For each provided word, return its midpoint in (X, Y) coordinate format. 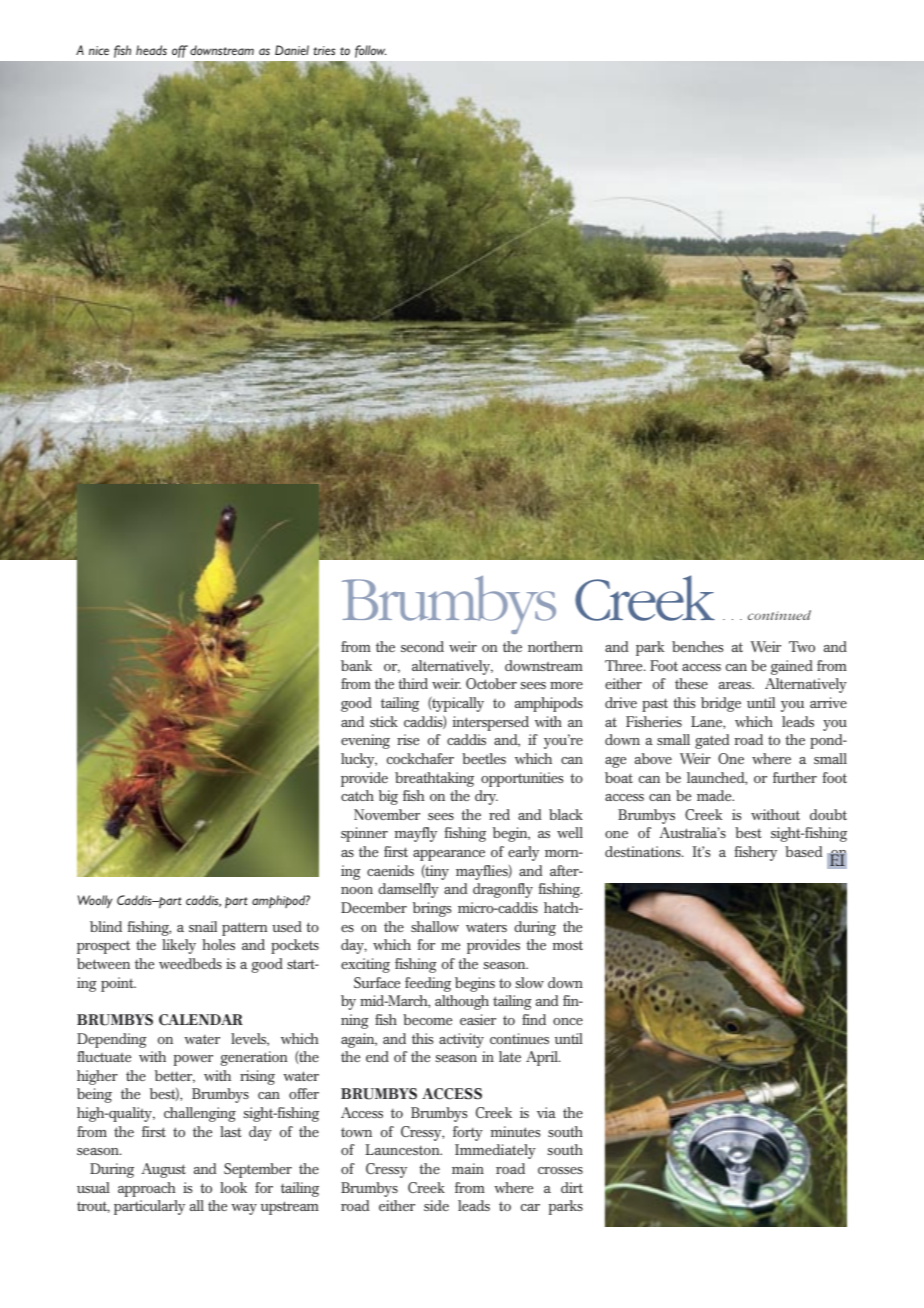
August (163, 1170)
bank (356, 665)
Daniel (292, 50)
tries (324, 50)
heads (151, 50)
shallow (435, 926)
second (422, 646)
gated (712, 741)
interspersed (491, 723)
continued (779, 615)
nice (99, 50)
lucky (359, 760)
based (803, 851)
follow (371, 51)
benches (697, 646)
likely (179, 946)
